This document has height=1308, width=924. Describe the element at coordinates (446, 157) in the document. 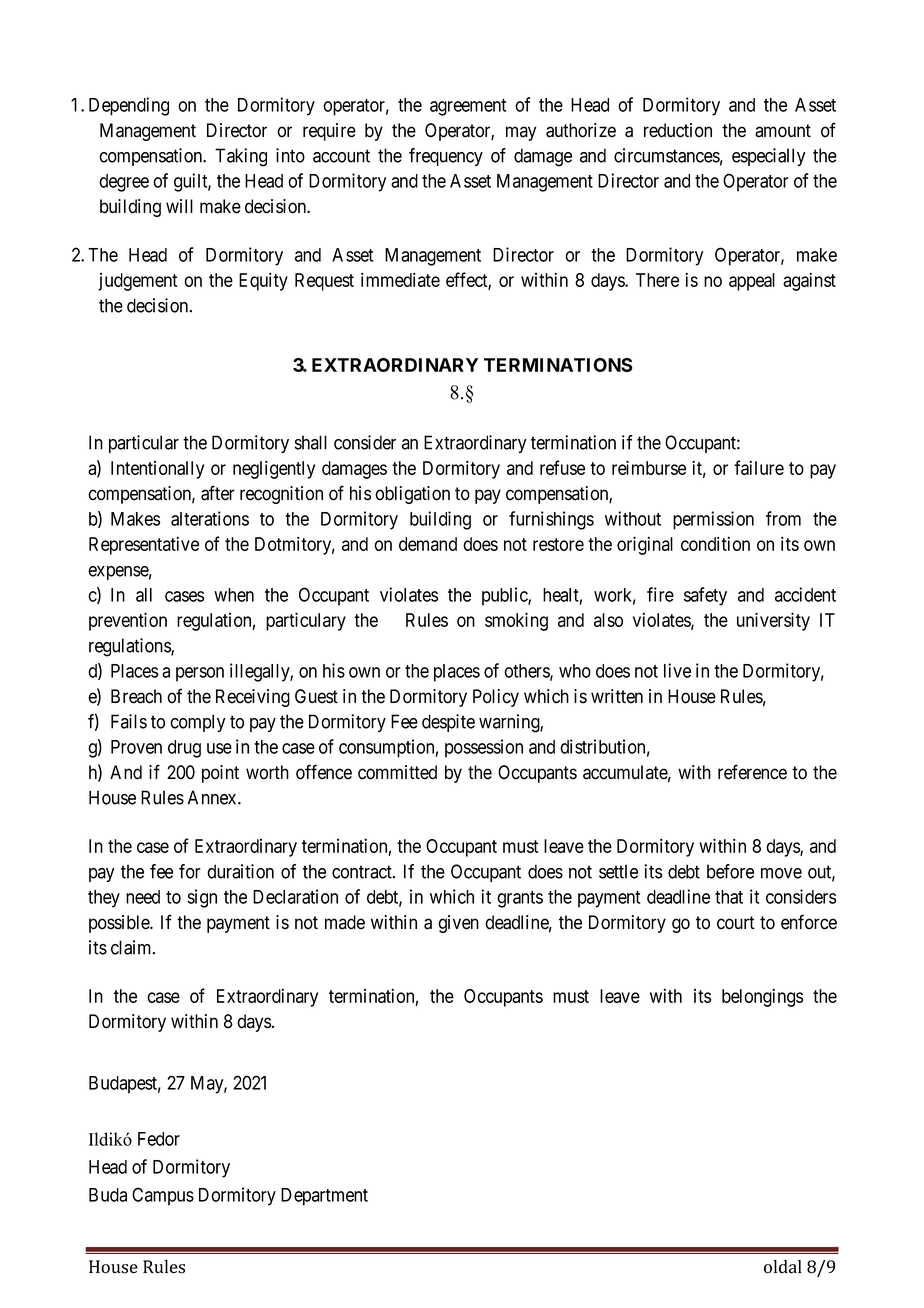

I see `frequency` at that location.
